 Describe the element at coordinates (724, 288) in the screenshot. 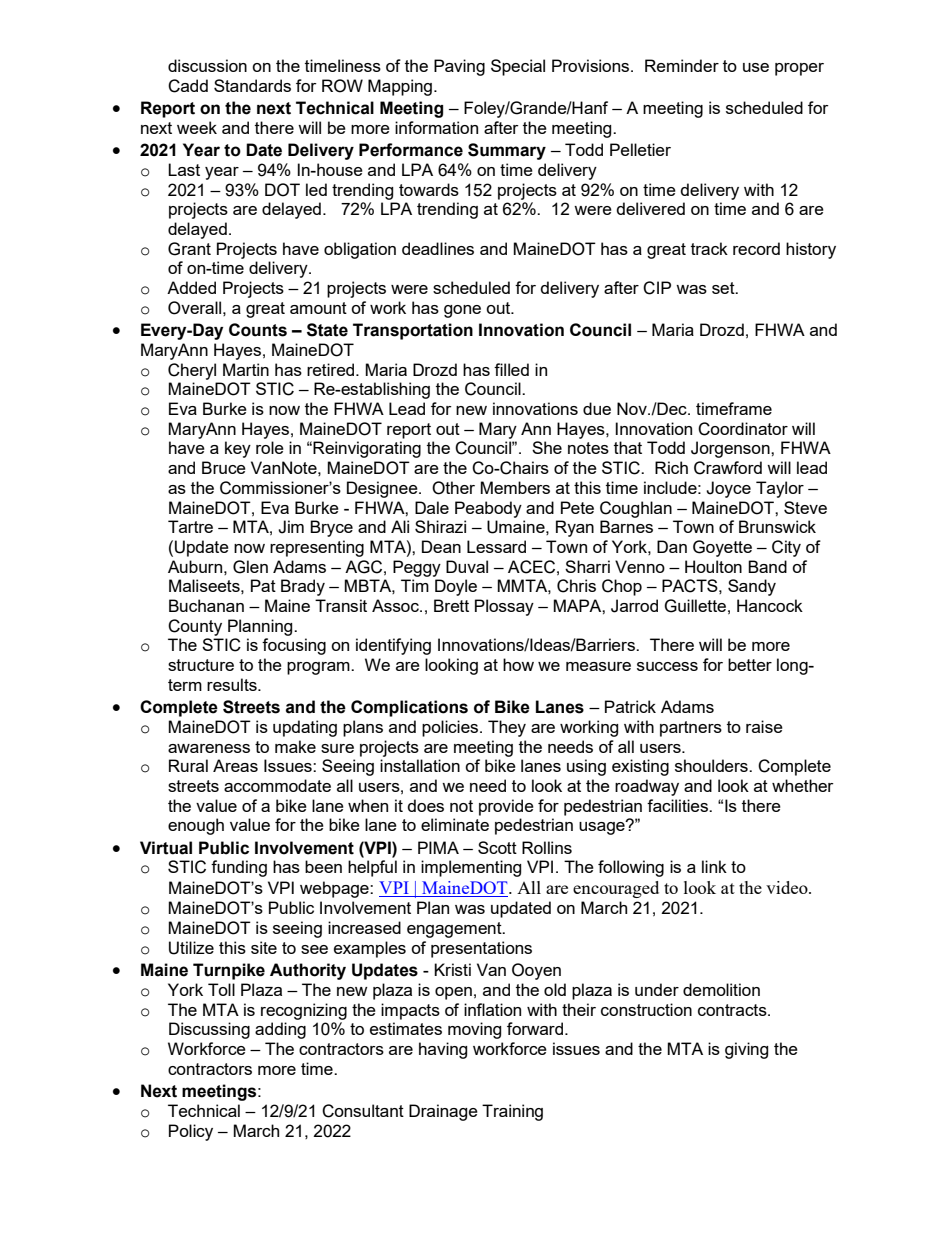

I see `set` at that location.
